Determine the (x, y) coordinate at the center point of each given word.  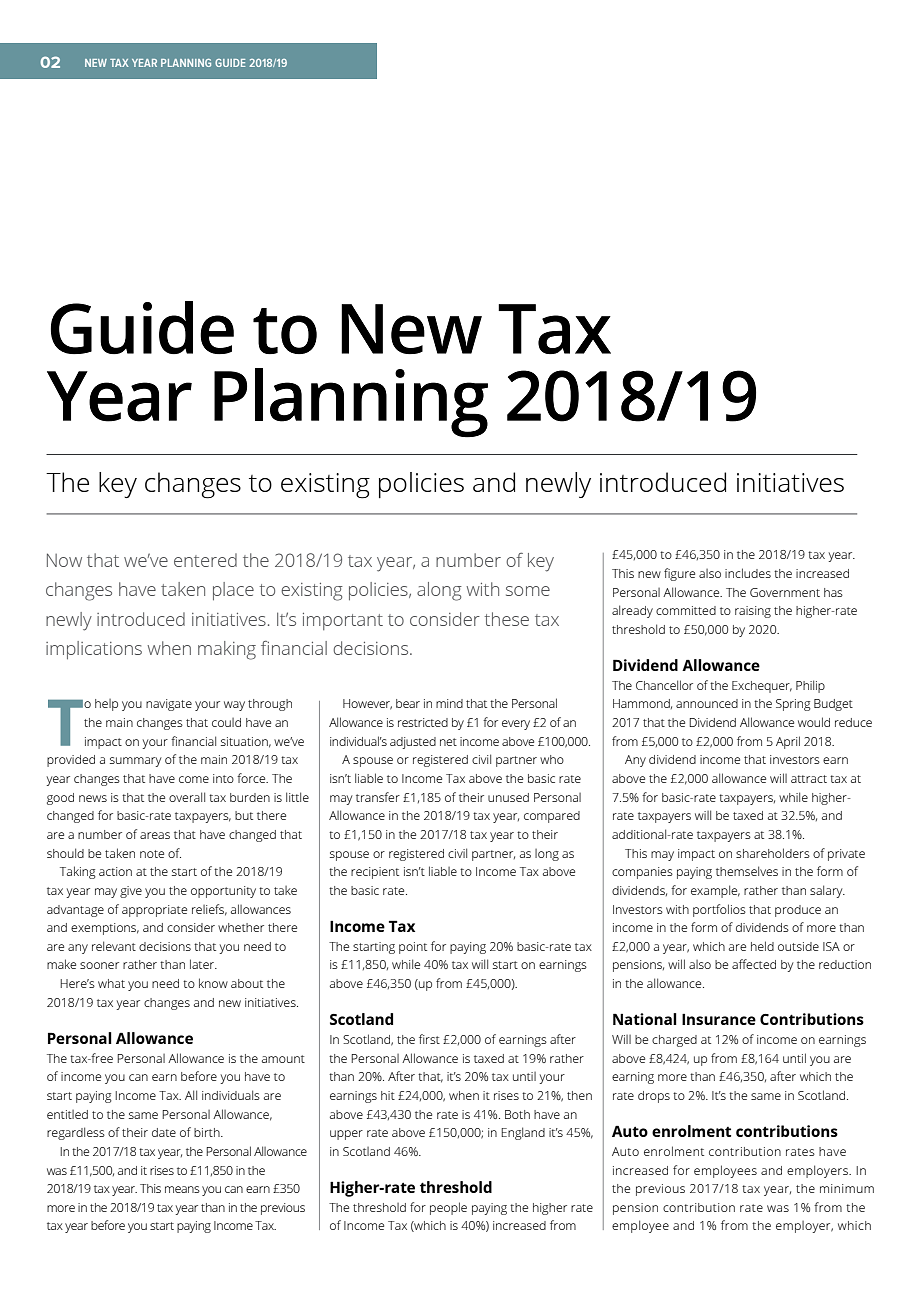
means (182, 1189)
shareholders (773, 853)
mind (449, 703)
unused (508, 797)
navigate (169, 705)
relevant (114, 946)
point (413, 948)
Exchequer (762, 687)
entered (205, 560)
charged (674, 1041)
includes (748, 573)
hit (388, 1095)
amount (283, 1059)
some (528, 591)
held (762, 946)
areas (155, 835)
